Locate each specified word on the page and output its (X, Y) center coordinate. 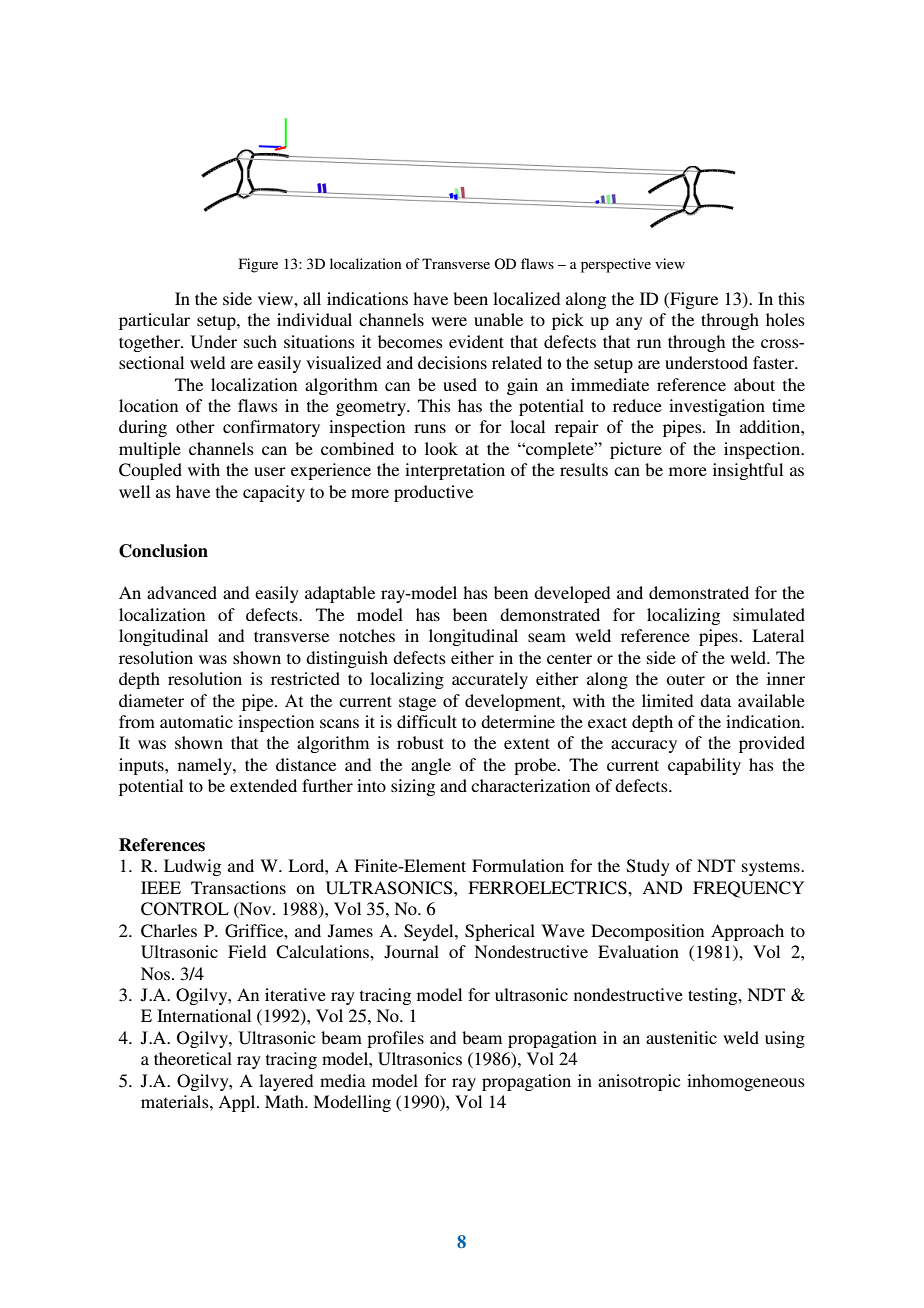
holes (785, 319)
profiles (395, 1039)
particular (154, 321)
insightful (748, 471)
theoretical (193, 1058)
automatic (196, 721)
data (715, 700)
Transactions (238, 887)
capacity (274, 493)
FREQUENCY (748, 889)
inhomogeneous (746, 1082)
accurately (490, 680)
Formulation (518, 865)
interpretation (455, 471)
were (449, 321)
